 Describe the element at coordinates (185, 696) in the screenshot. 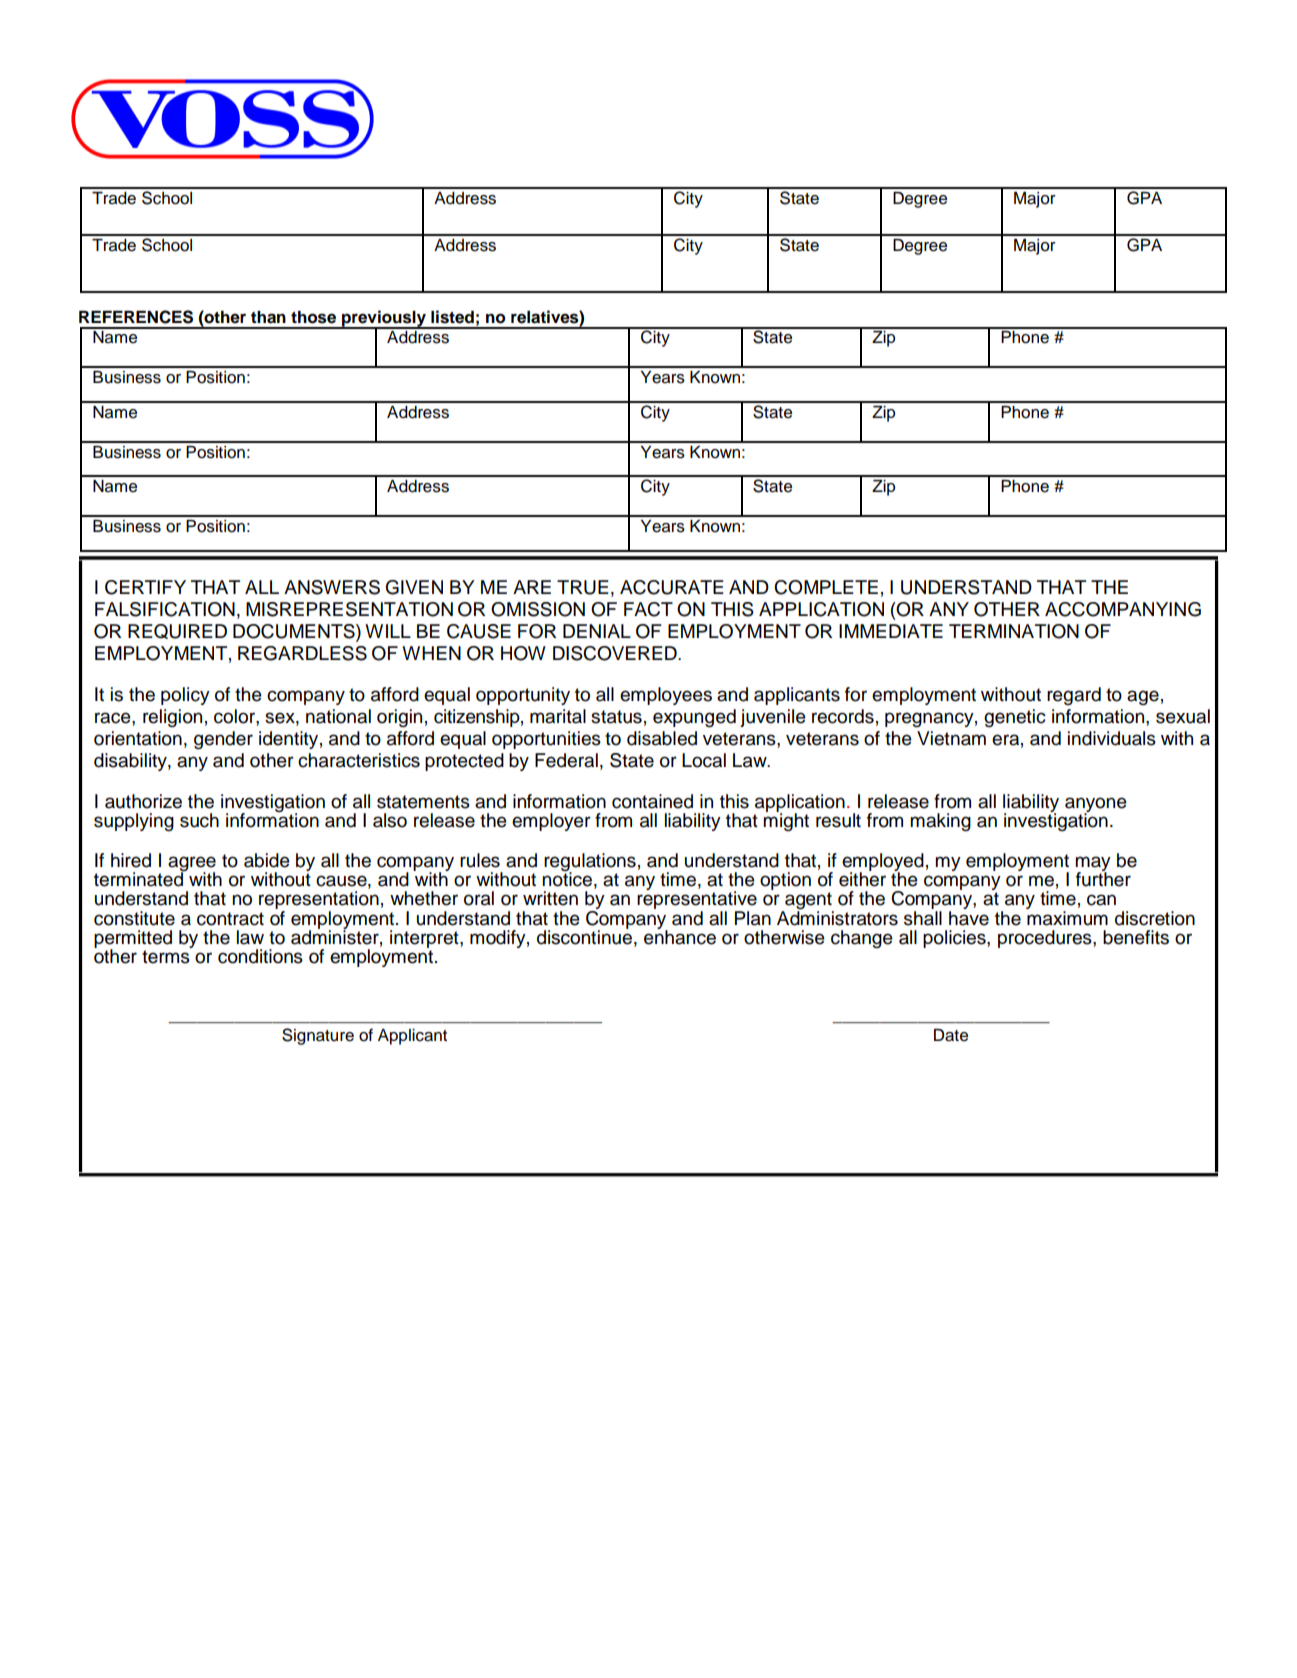

I see `policy` at that location.
